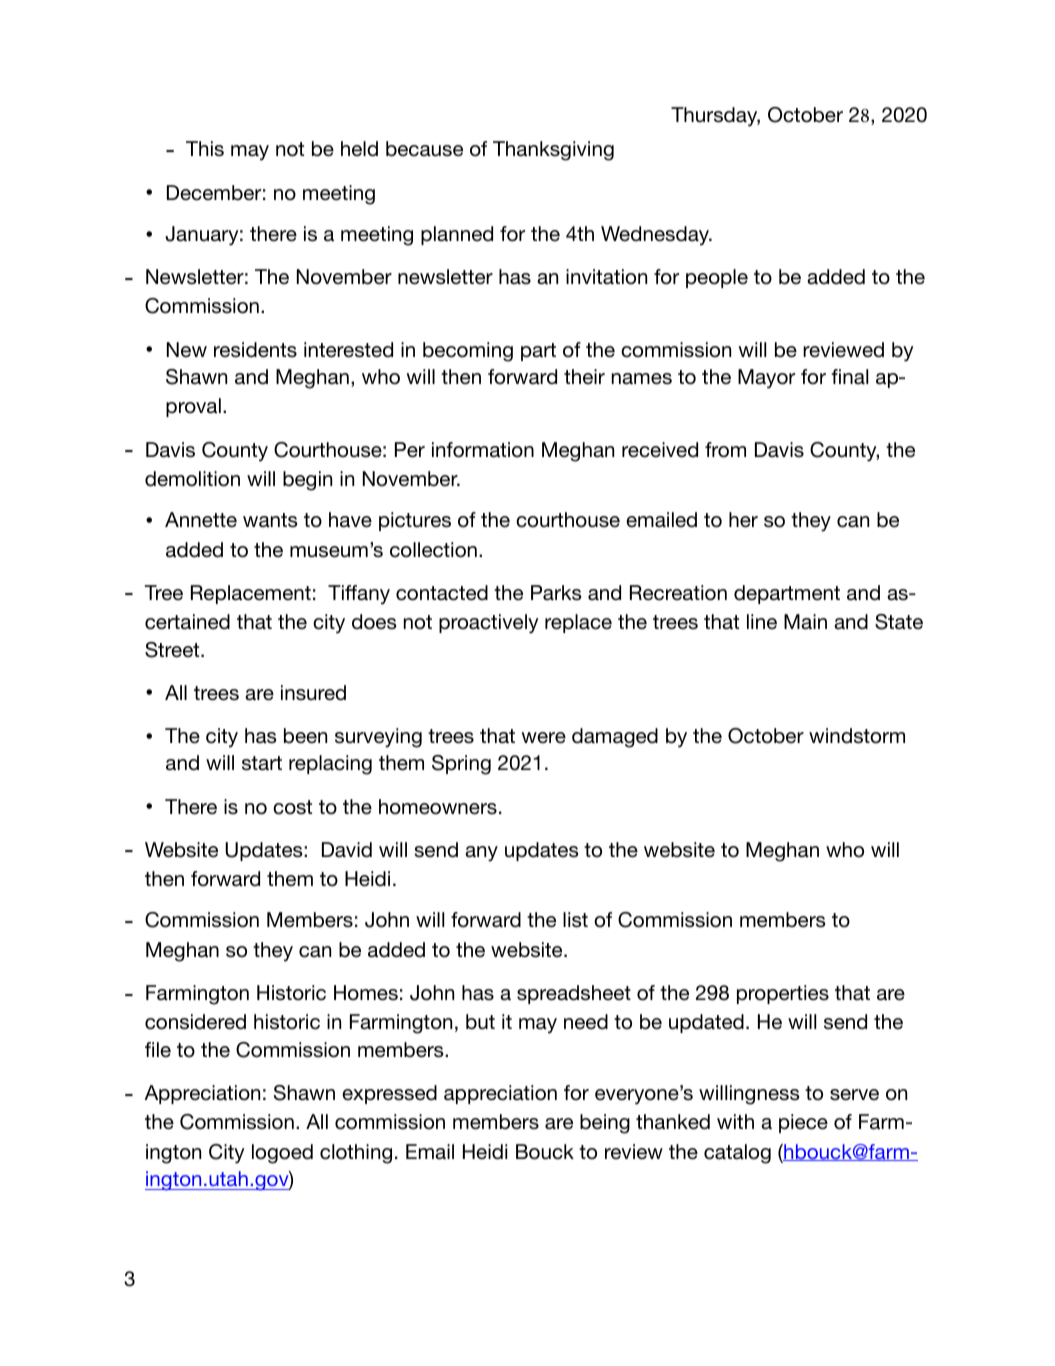 The width and height of the page is (1055, 1366). I want to click on Main, so click(805, 622).
